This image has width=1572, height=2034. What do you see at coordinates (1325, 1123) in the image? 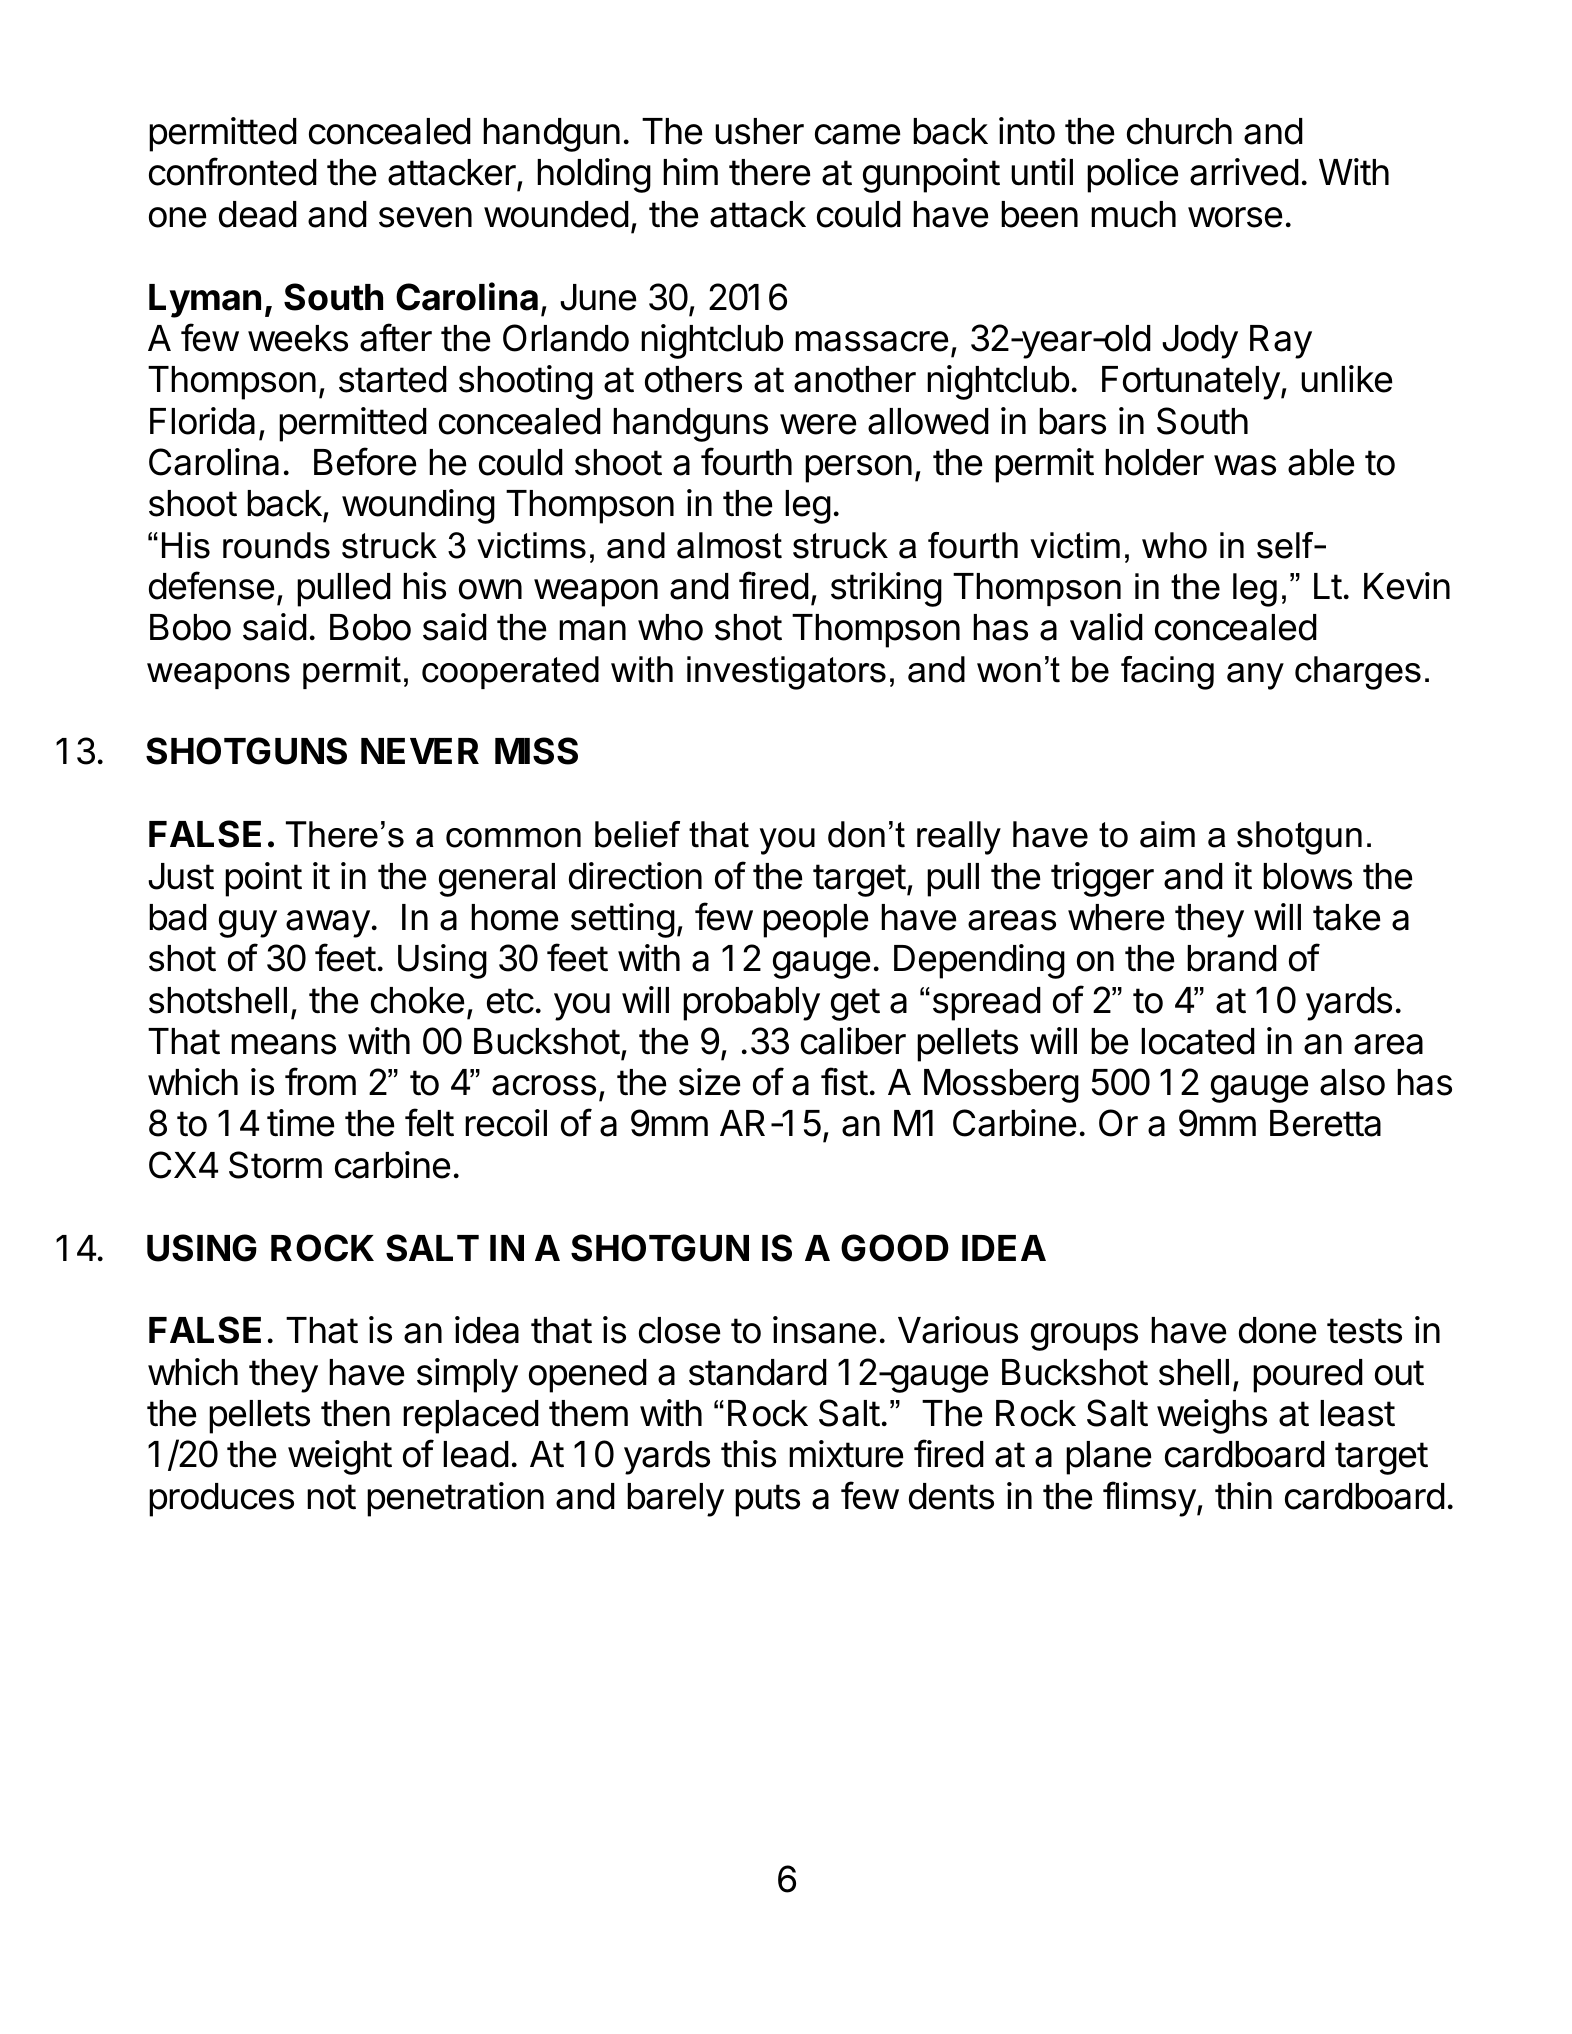
I see `Beretta` at bounding box center [1325, 1123].
